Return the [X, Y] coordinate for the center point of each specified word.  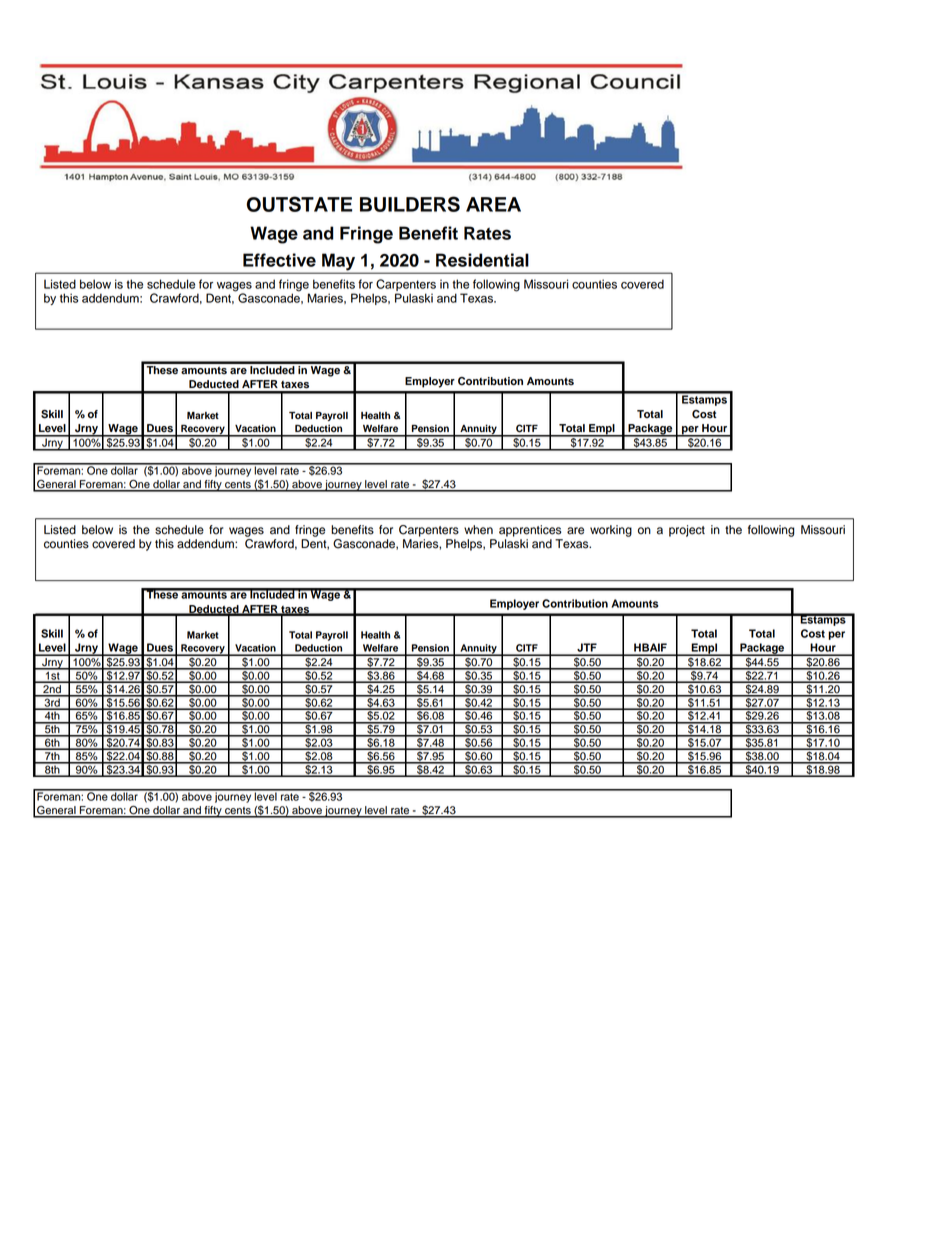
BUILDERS [410, 204]
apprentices [530, 531]
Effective [279, 260]
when [478, 530]
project [687, 531]
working [611, 531]
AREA [493, 204]
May [339, 263]
